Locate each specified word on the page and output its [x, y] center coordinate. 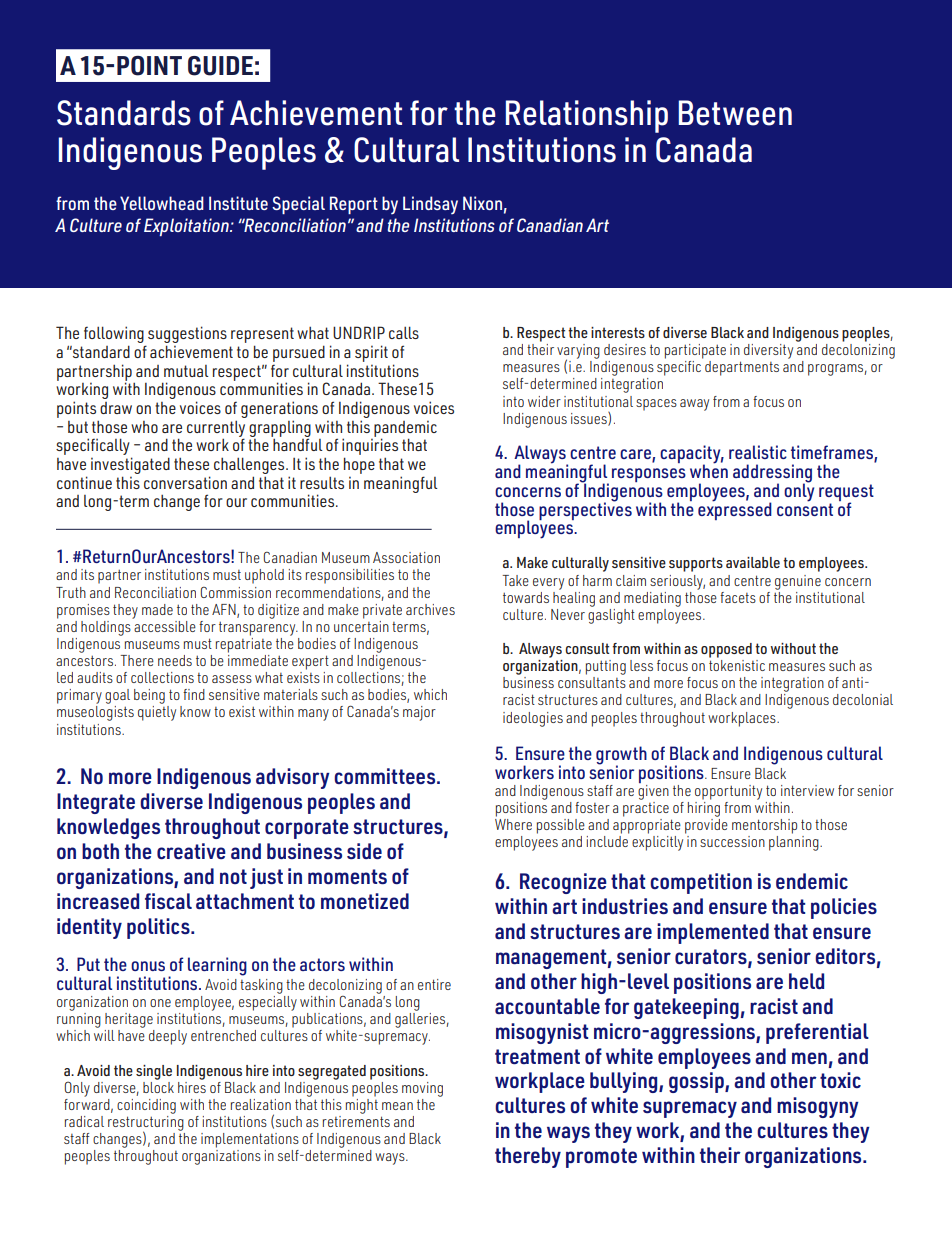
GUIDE [220, 66]
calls [404, 332]
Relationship [587, 116]
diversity [768, 351]
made [157, 609]
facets [738, 597]
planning [795, 843]
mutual [186, 371]
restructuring [146, 1123]
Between [735, 113]
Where [513, 823]
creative [191, 851]
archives [430, 609]
